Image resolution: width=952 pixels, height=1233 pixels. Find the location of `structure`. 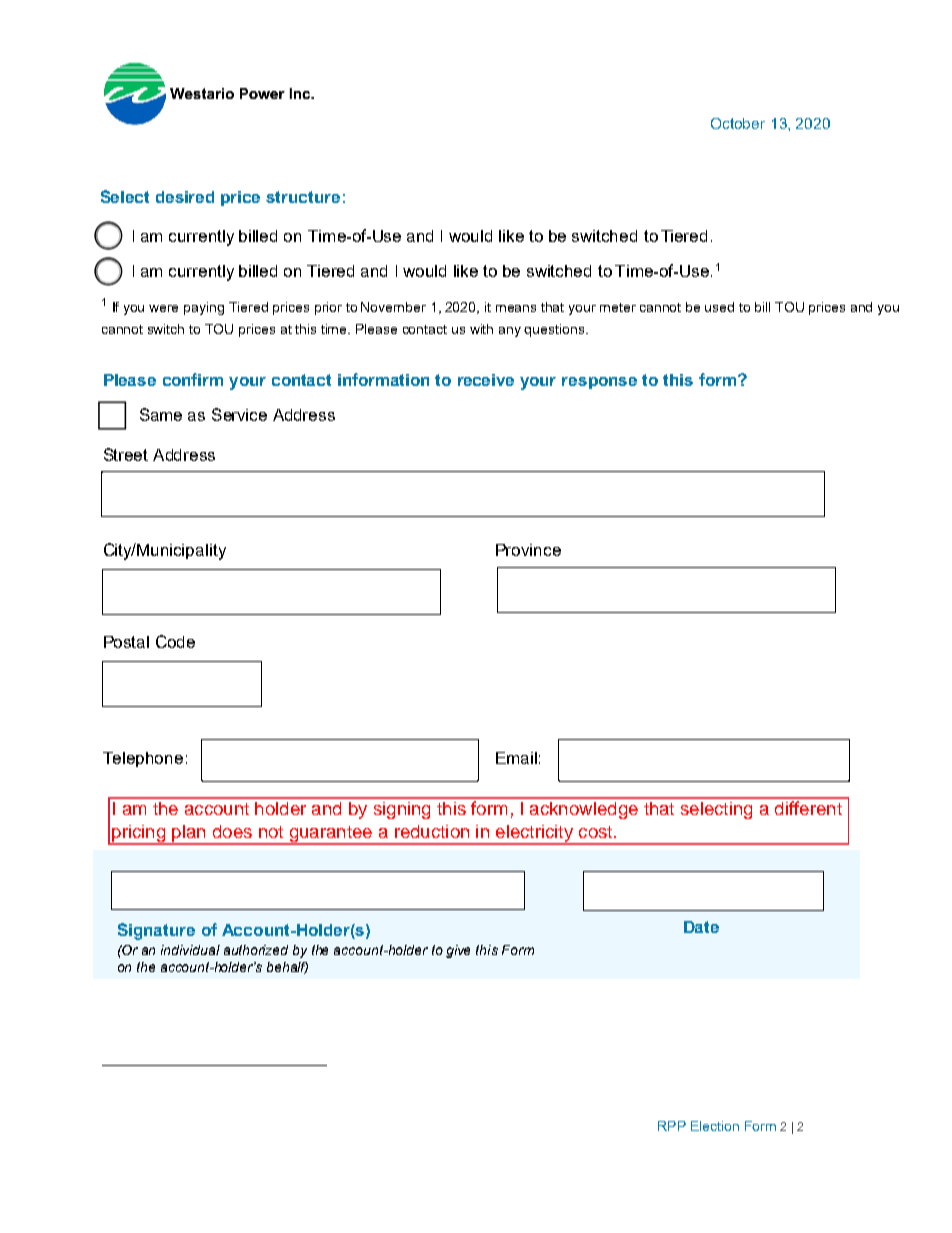

structure is located at coordinates (303, 197).
